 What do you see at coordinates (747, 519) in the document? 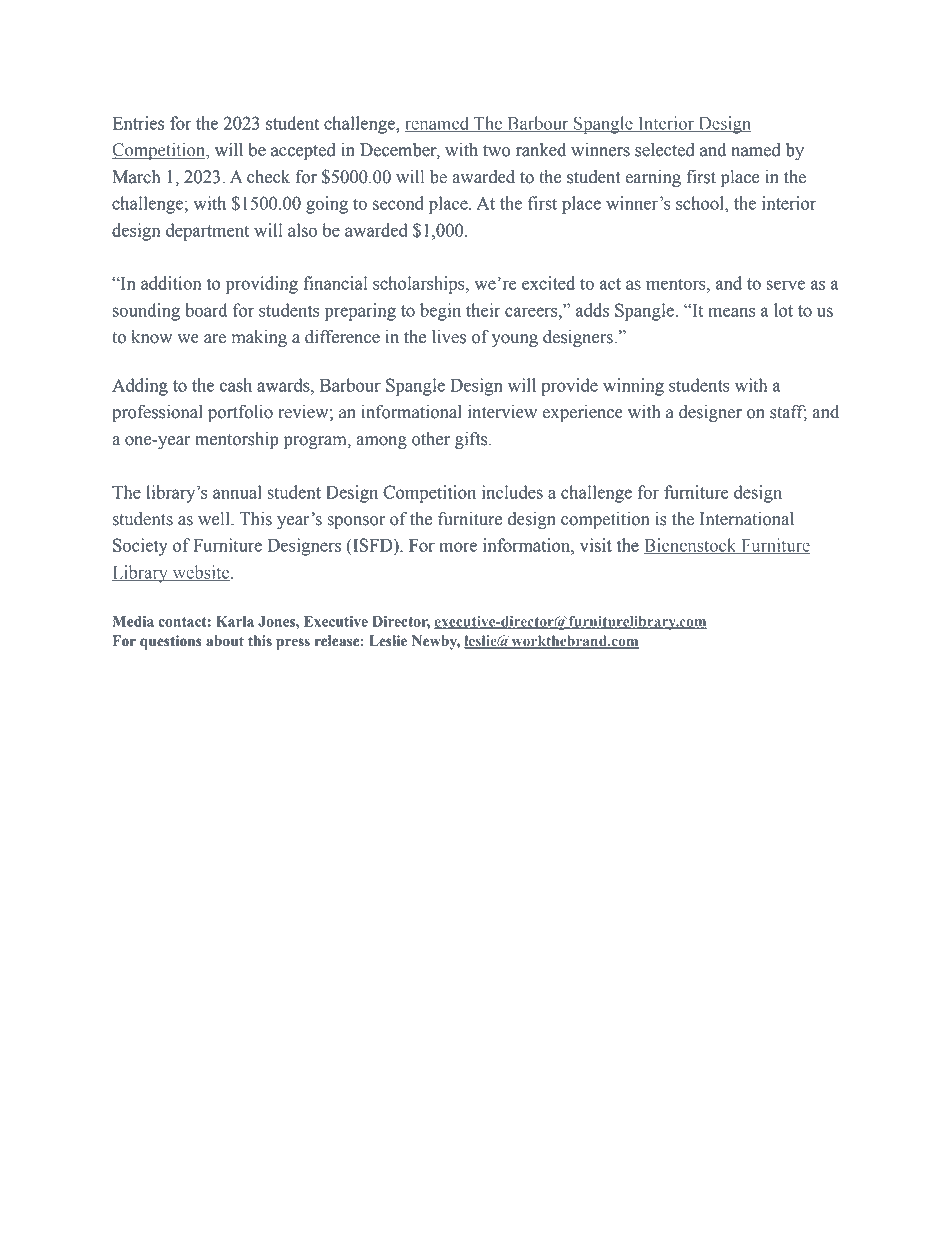
I see `International` at bounding box center [747, 519].
